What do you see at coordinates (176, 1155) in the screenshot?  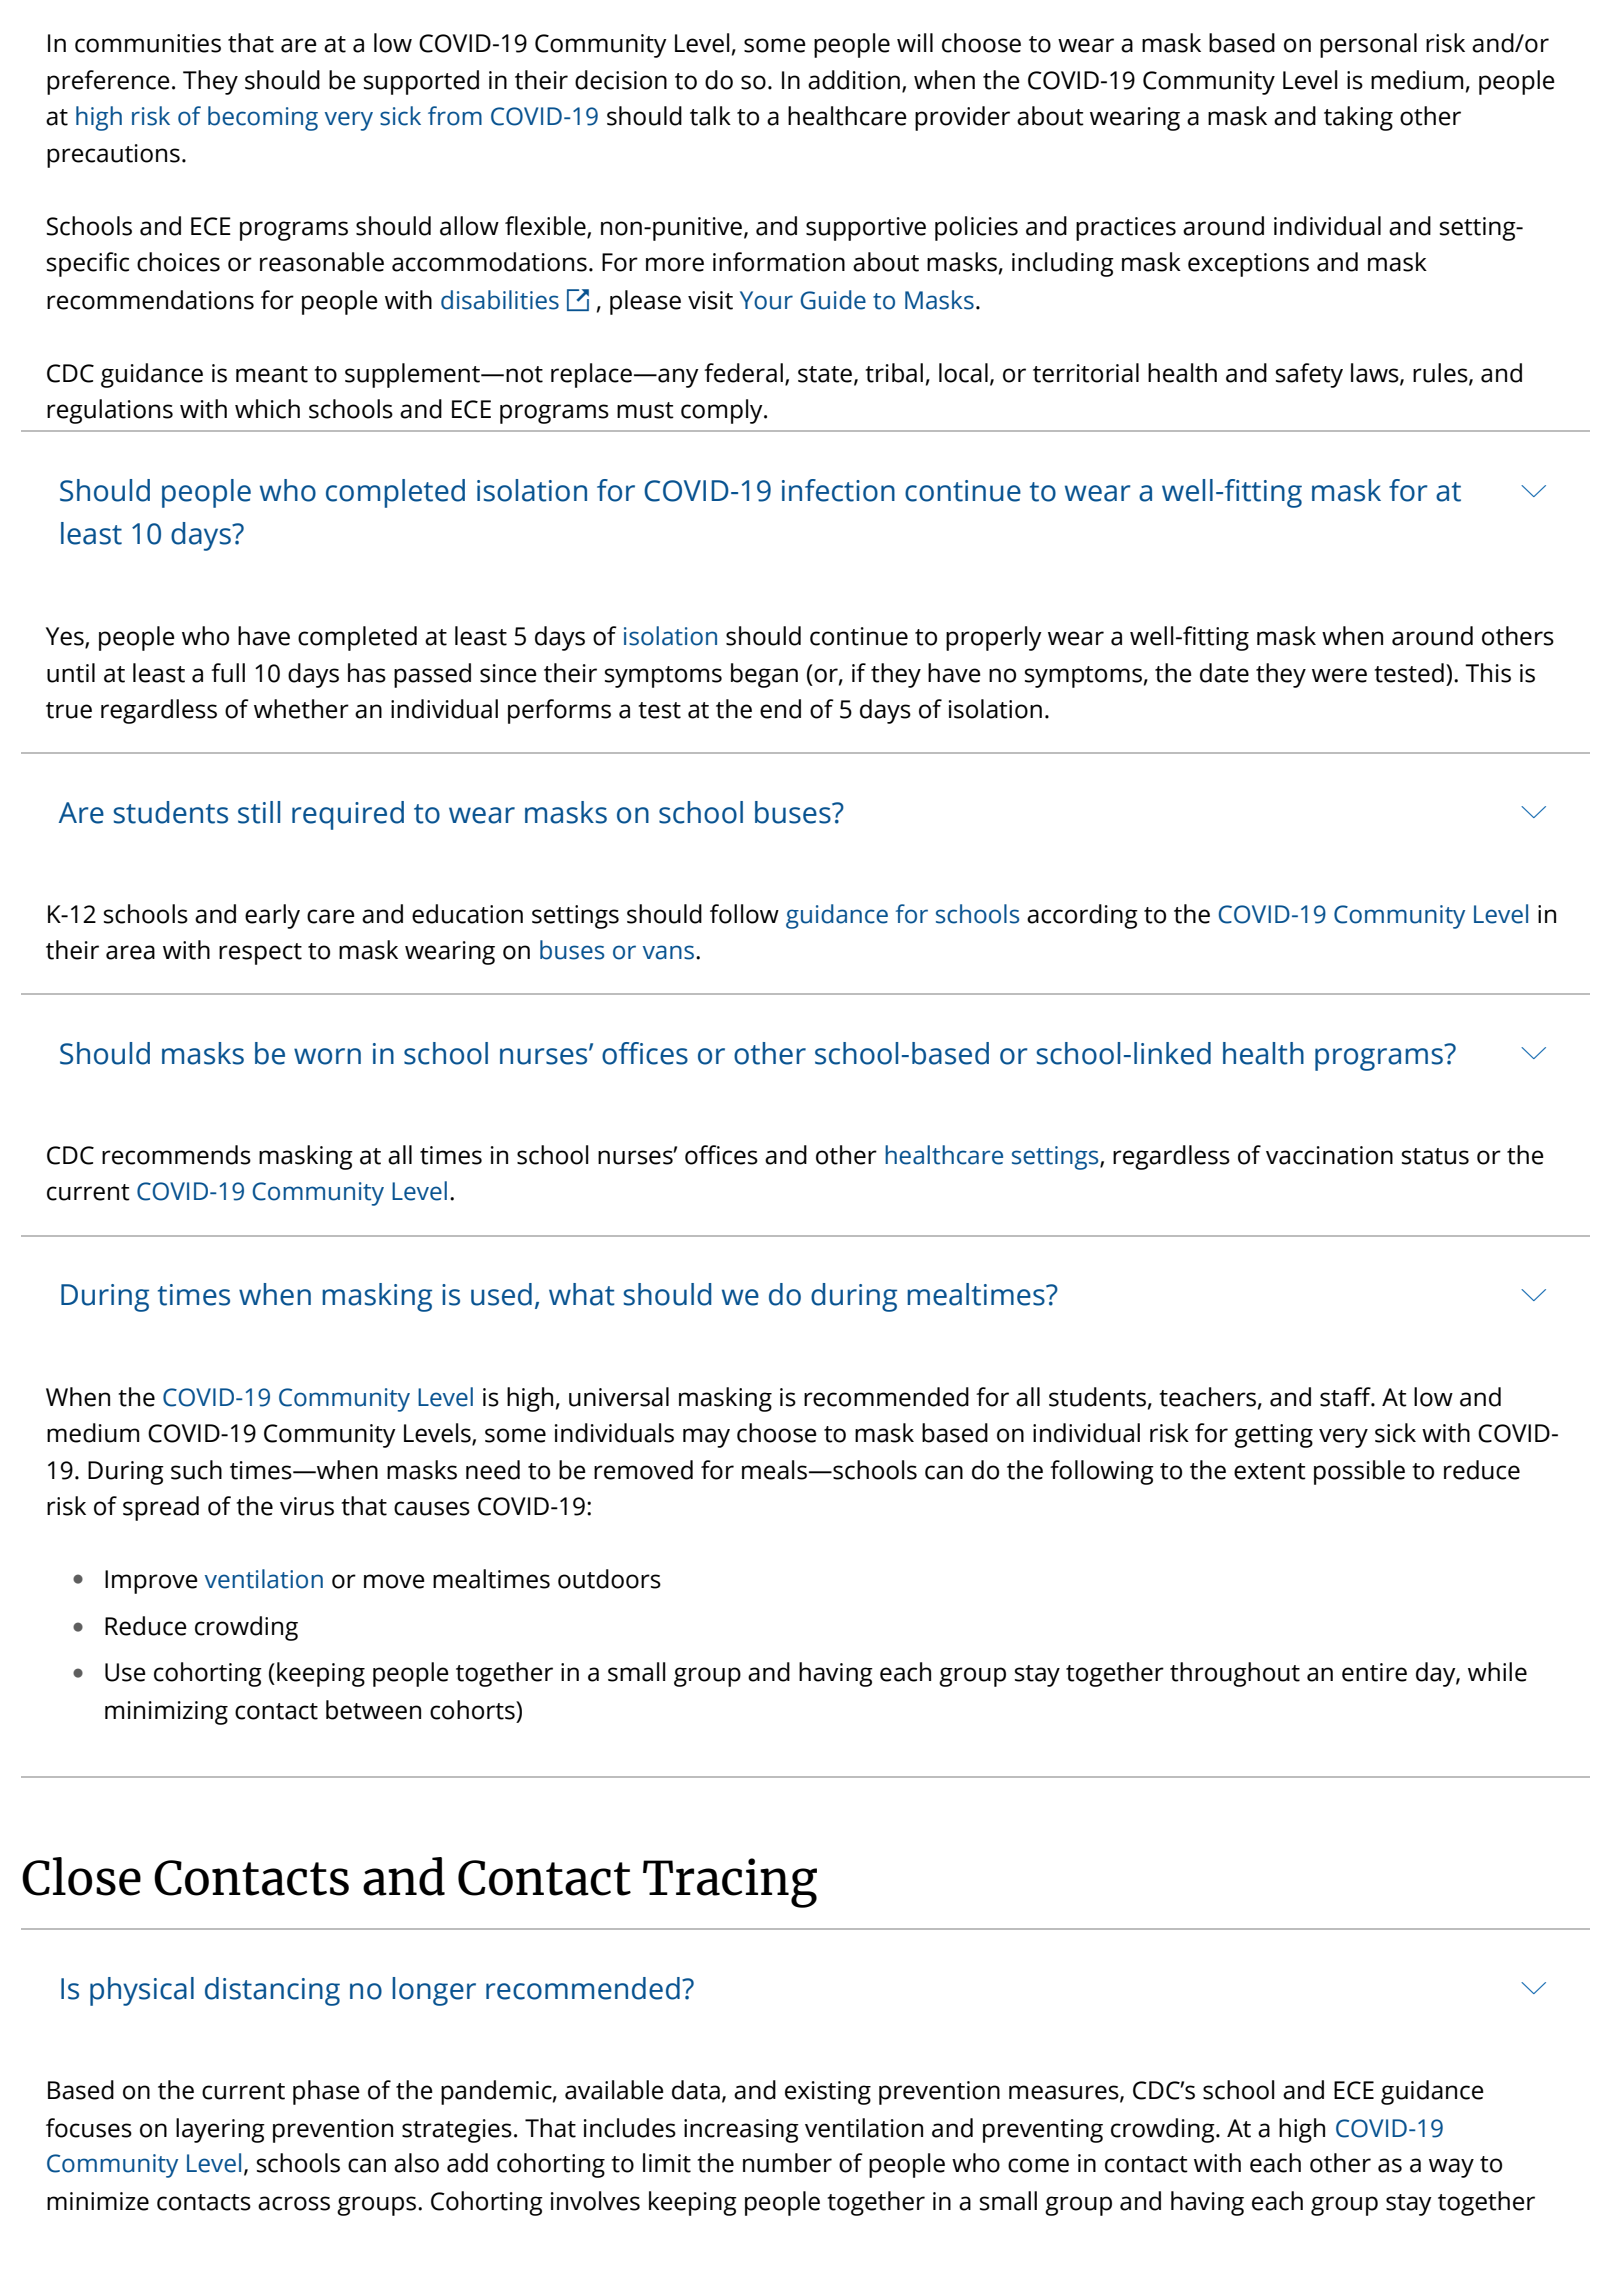 I see `recommends` at bounding box center [176, 1155].
